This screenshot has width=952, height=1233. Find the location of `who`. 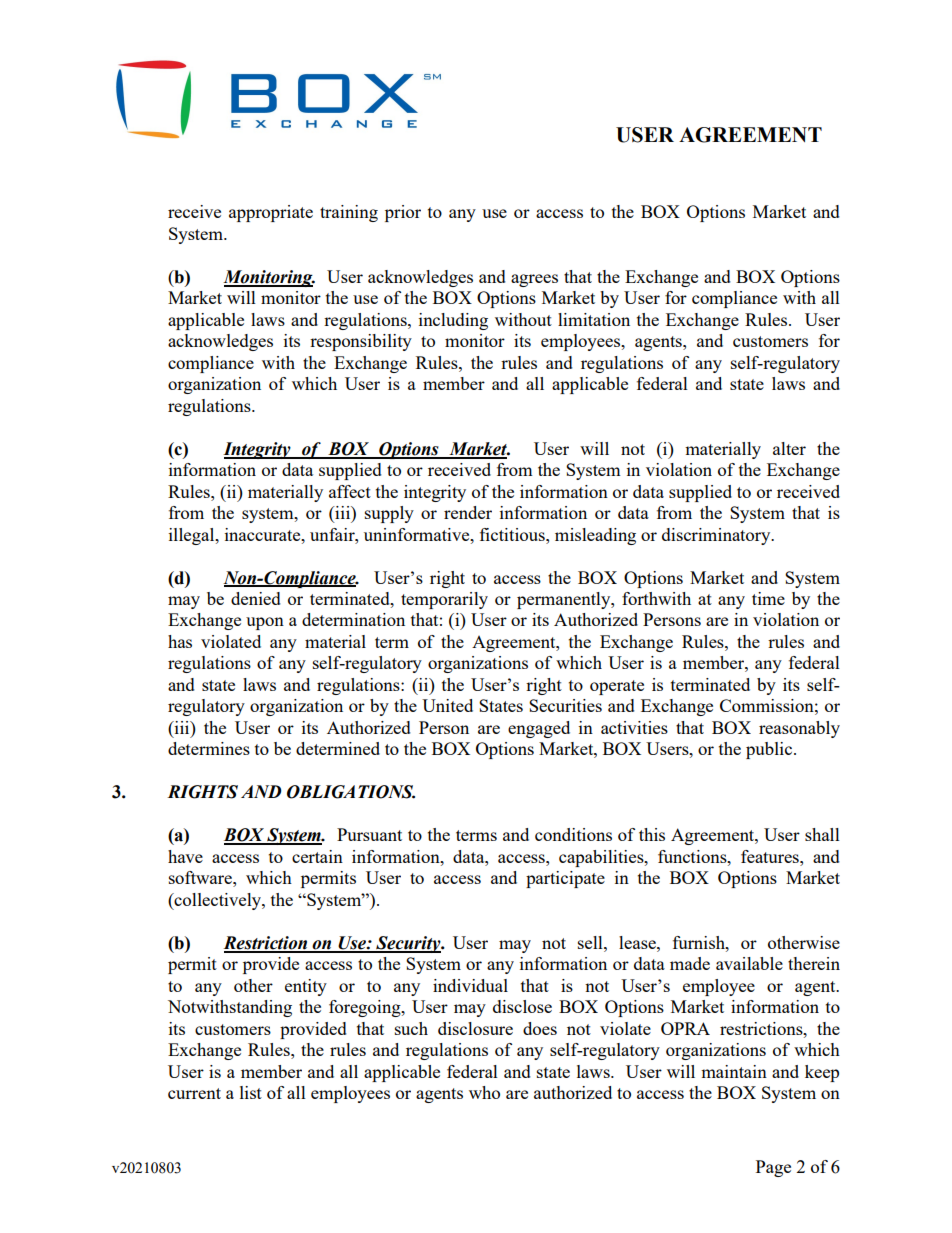

who is located at coordinates (484, 1092).
